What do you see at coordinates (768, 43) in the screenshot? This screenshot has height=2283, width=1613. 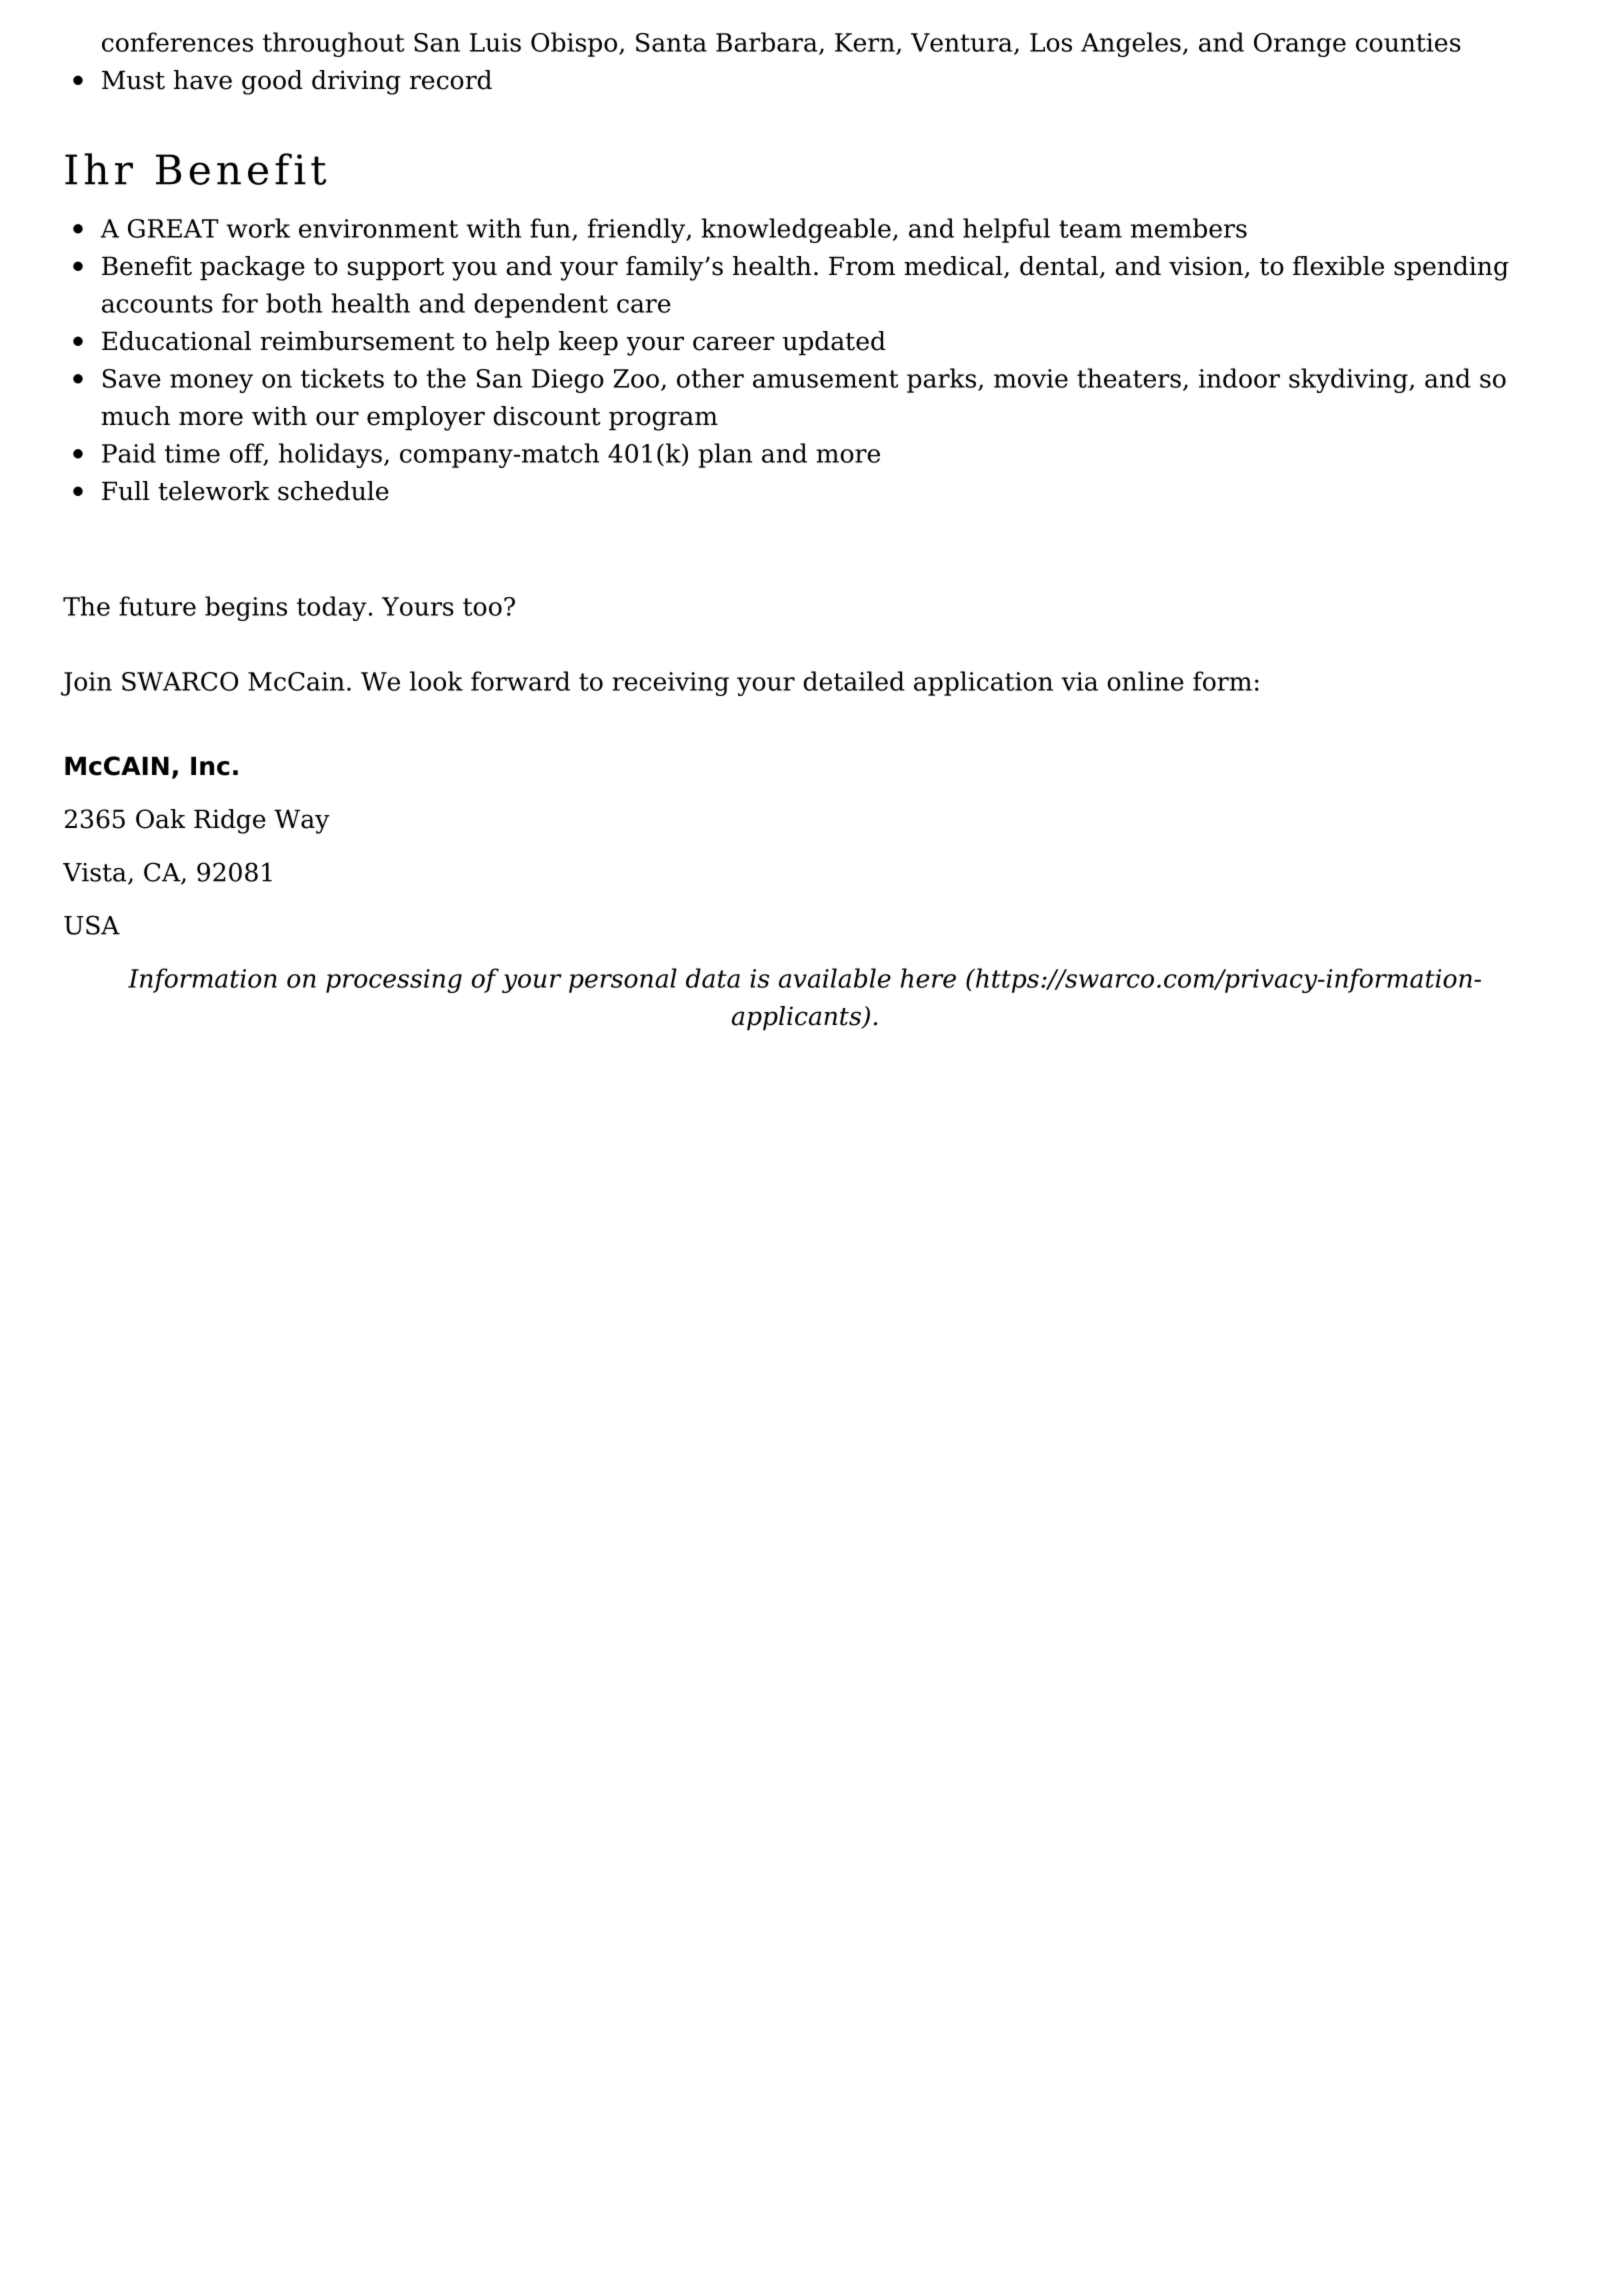 I see `Barbara` at bounding box center [768, 43].
